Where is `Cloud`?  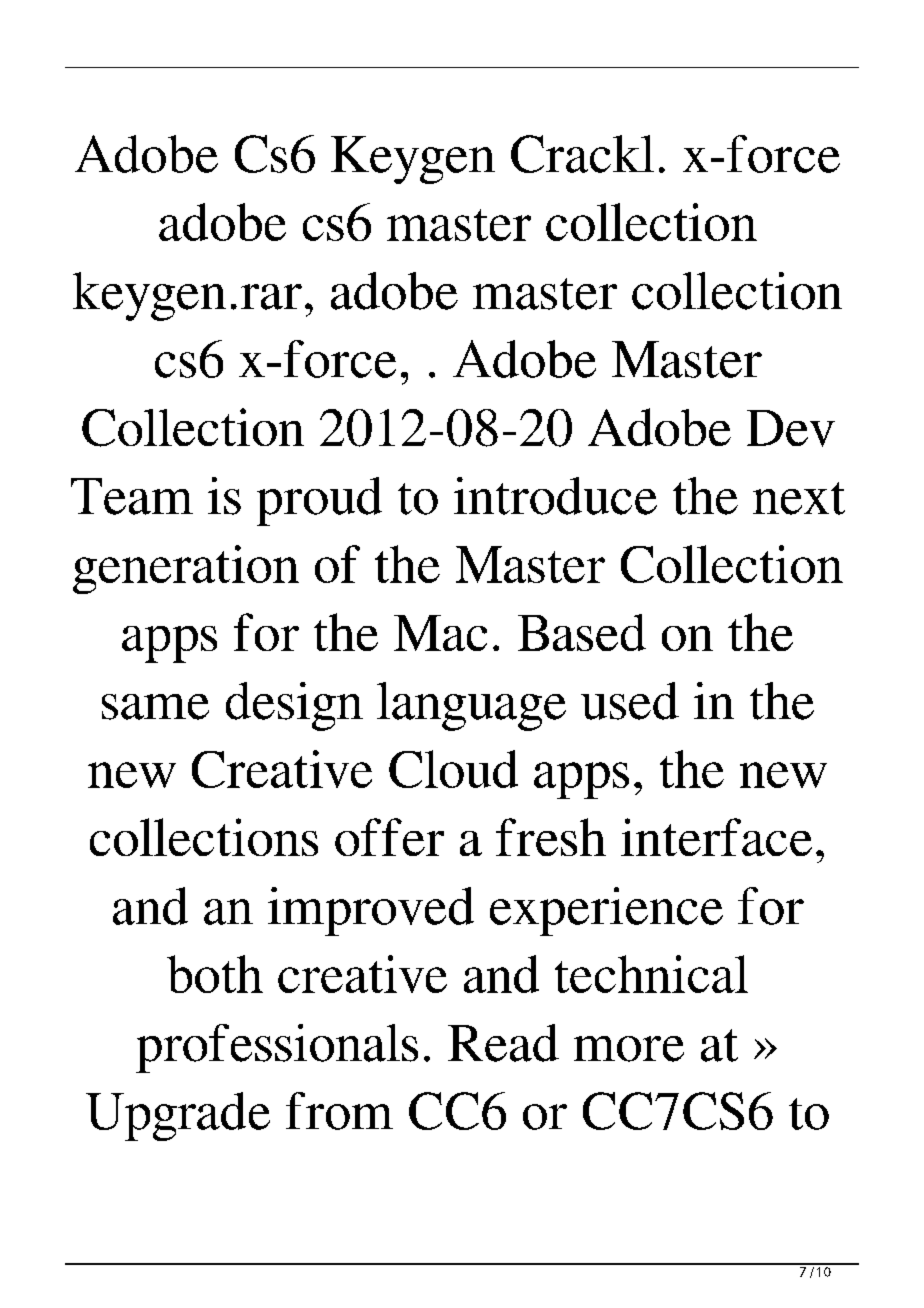
Cloud is located at coordinates (453, 769).
